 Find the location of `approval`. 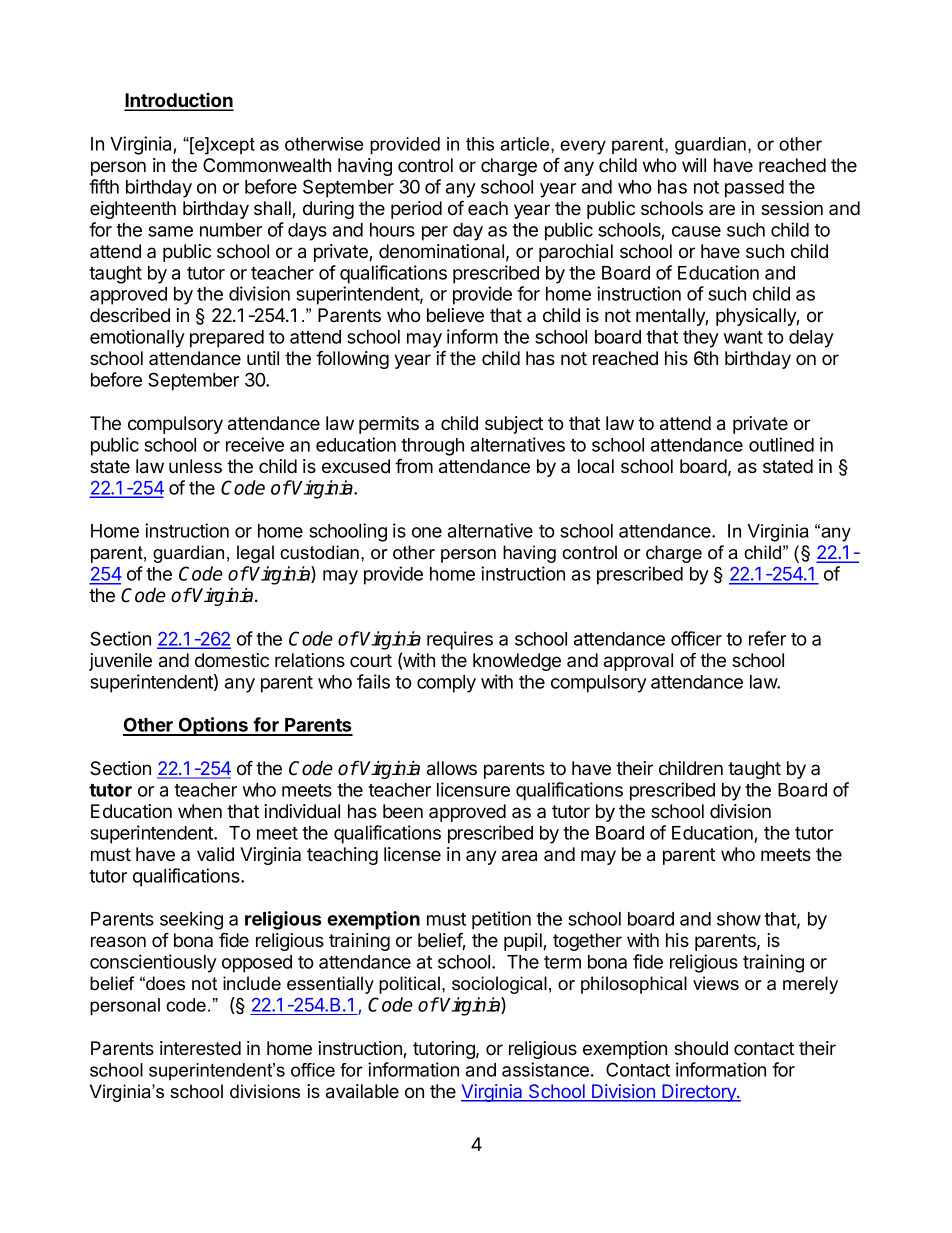

approval is located at coordinates (638, 662).
